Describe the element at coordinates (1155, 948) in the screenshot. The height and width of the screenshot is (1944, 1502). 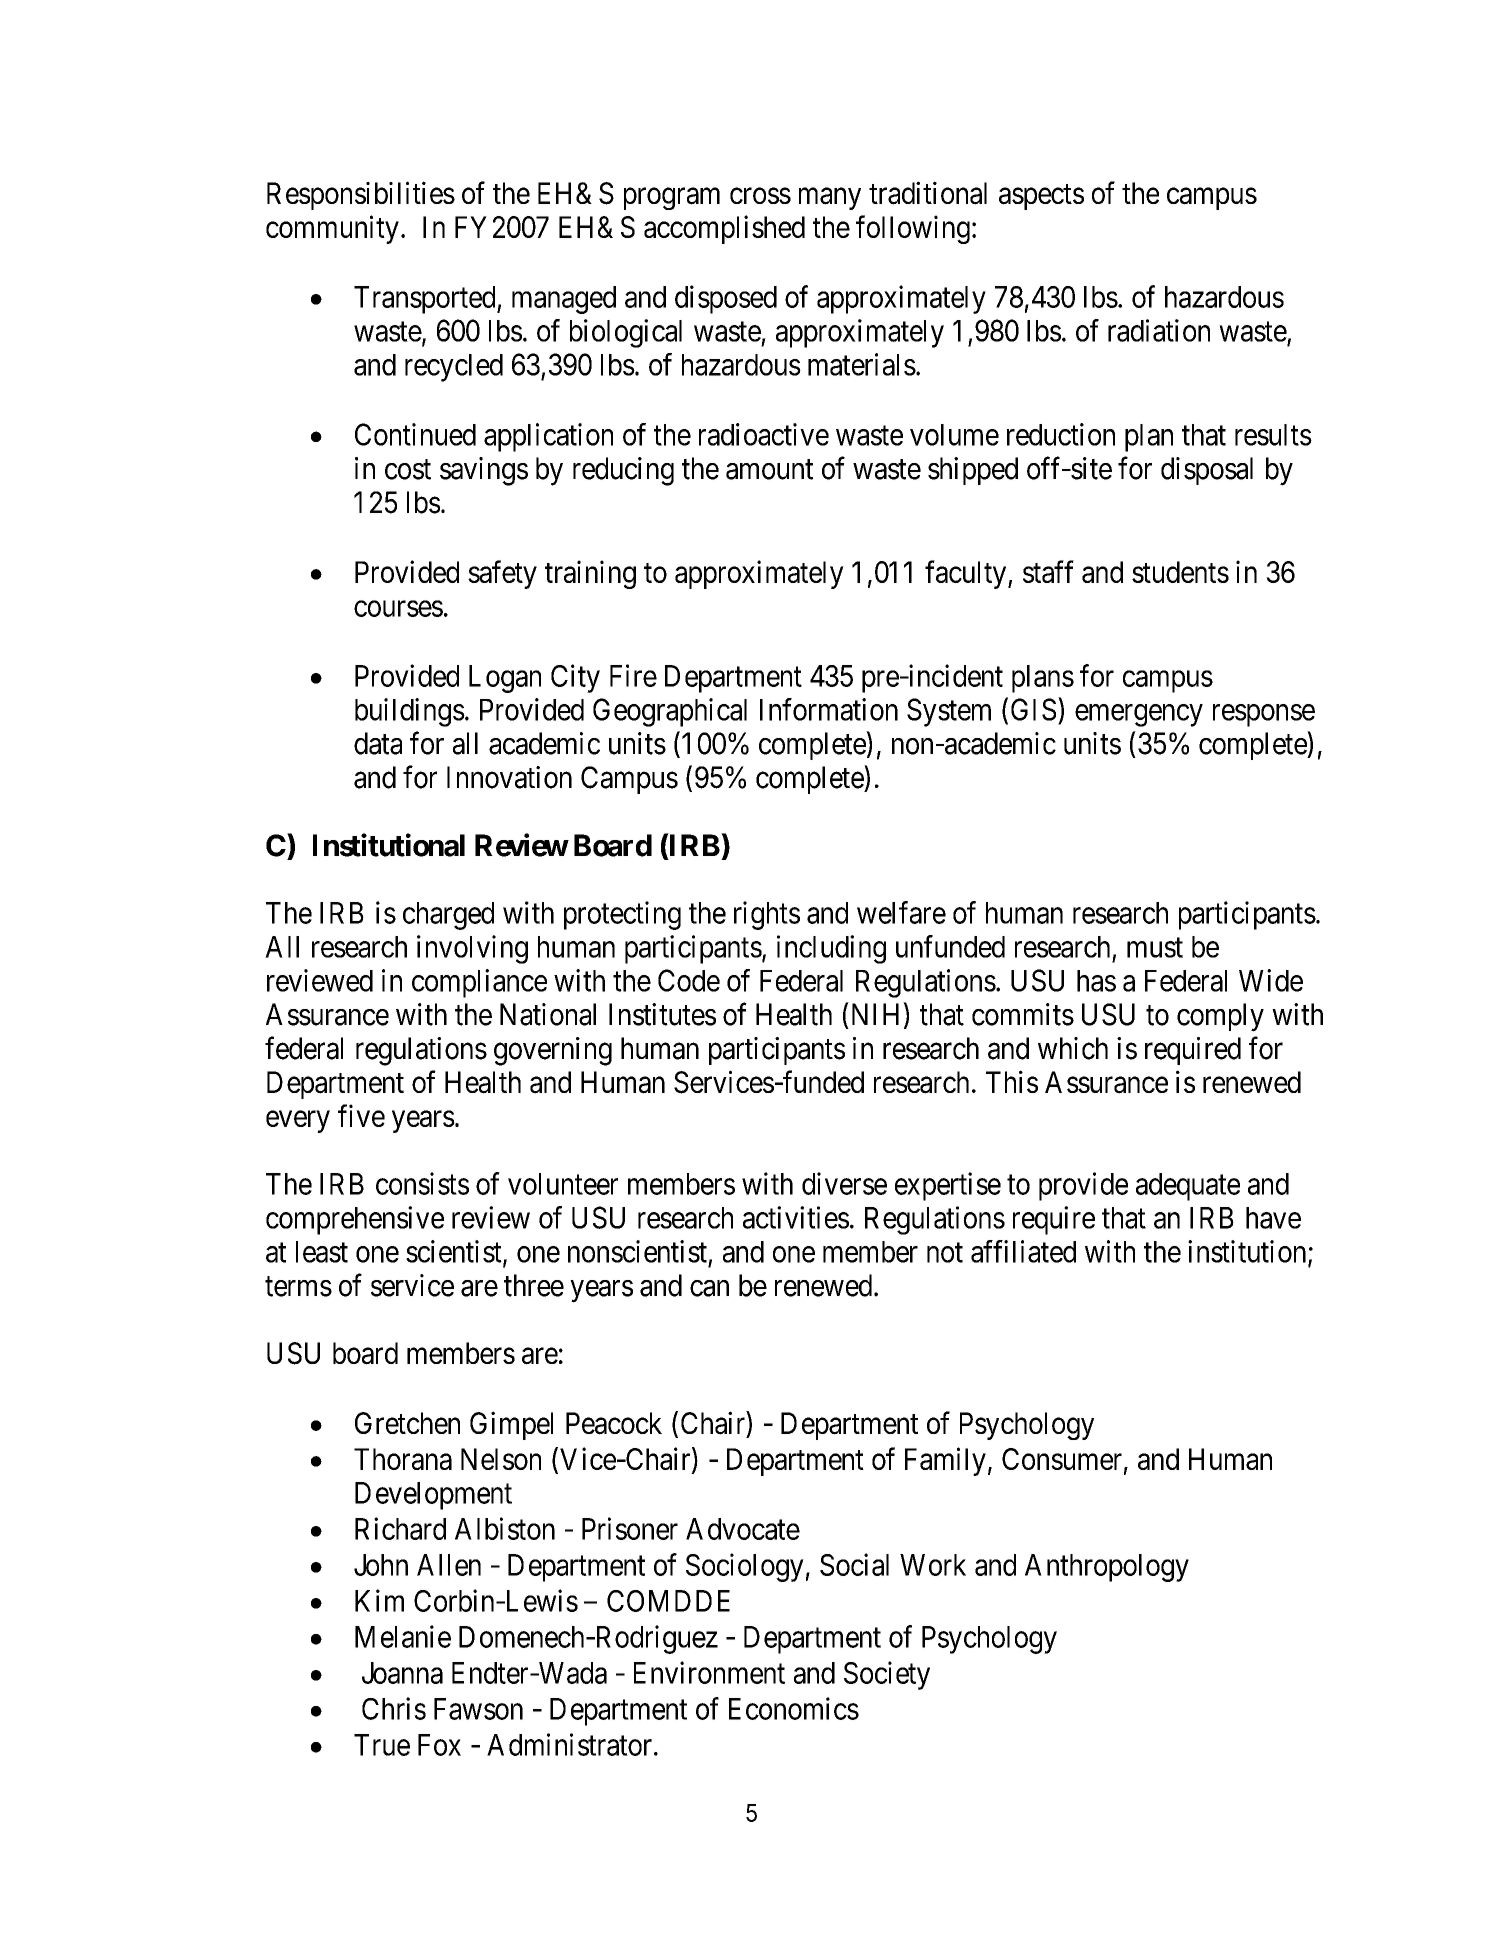
I see `must` at that location.
